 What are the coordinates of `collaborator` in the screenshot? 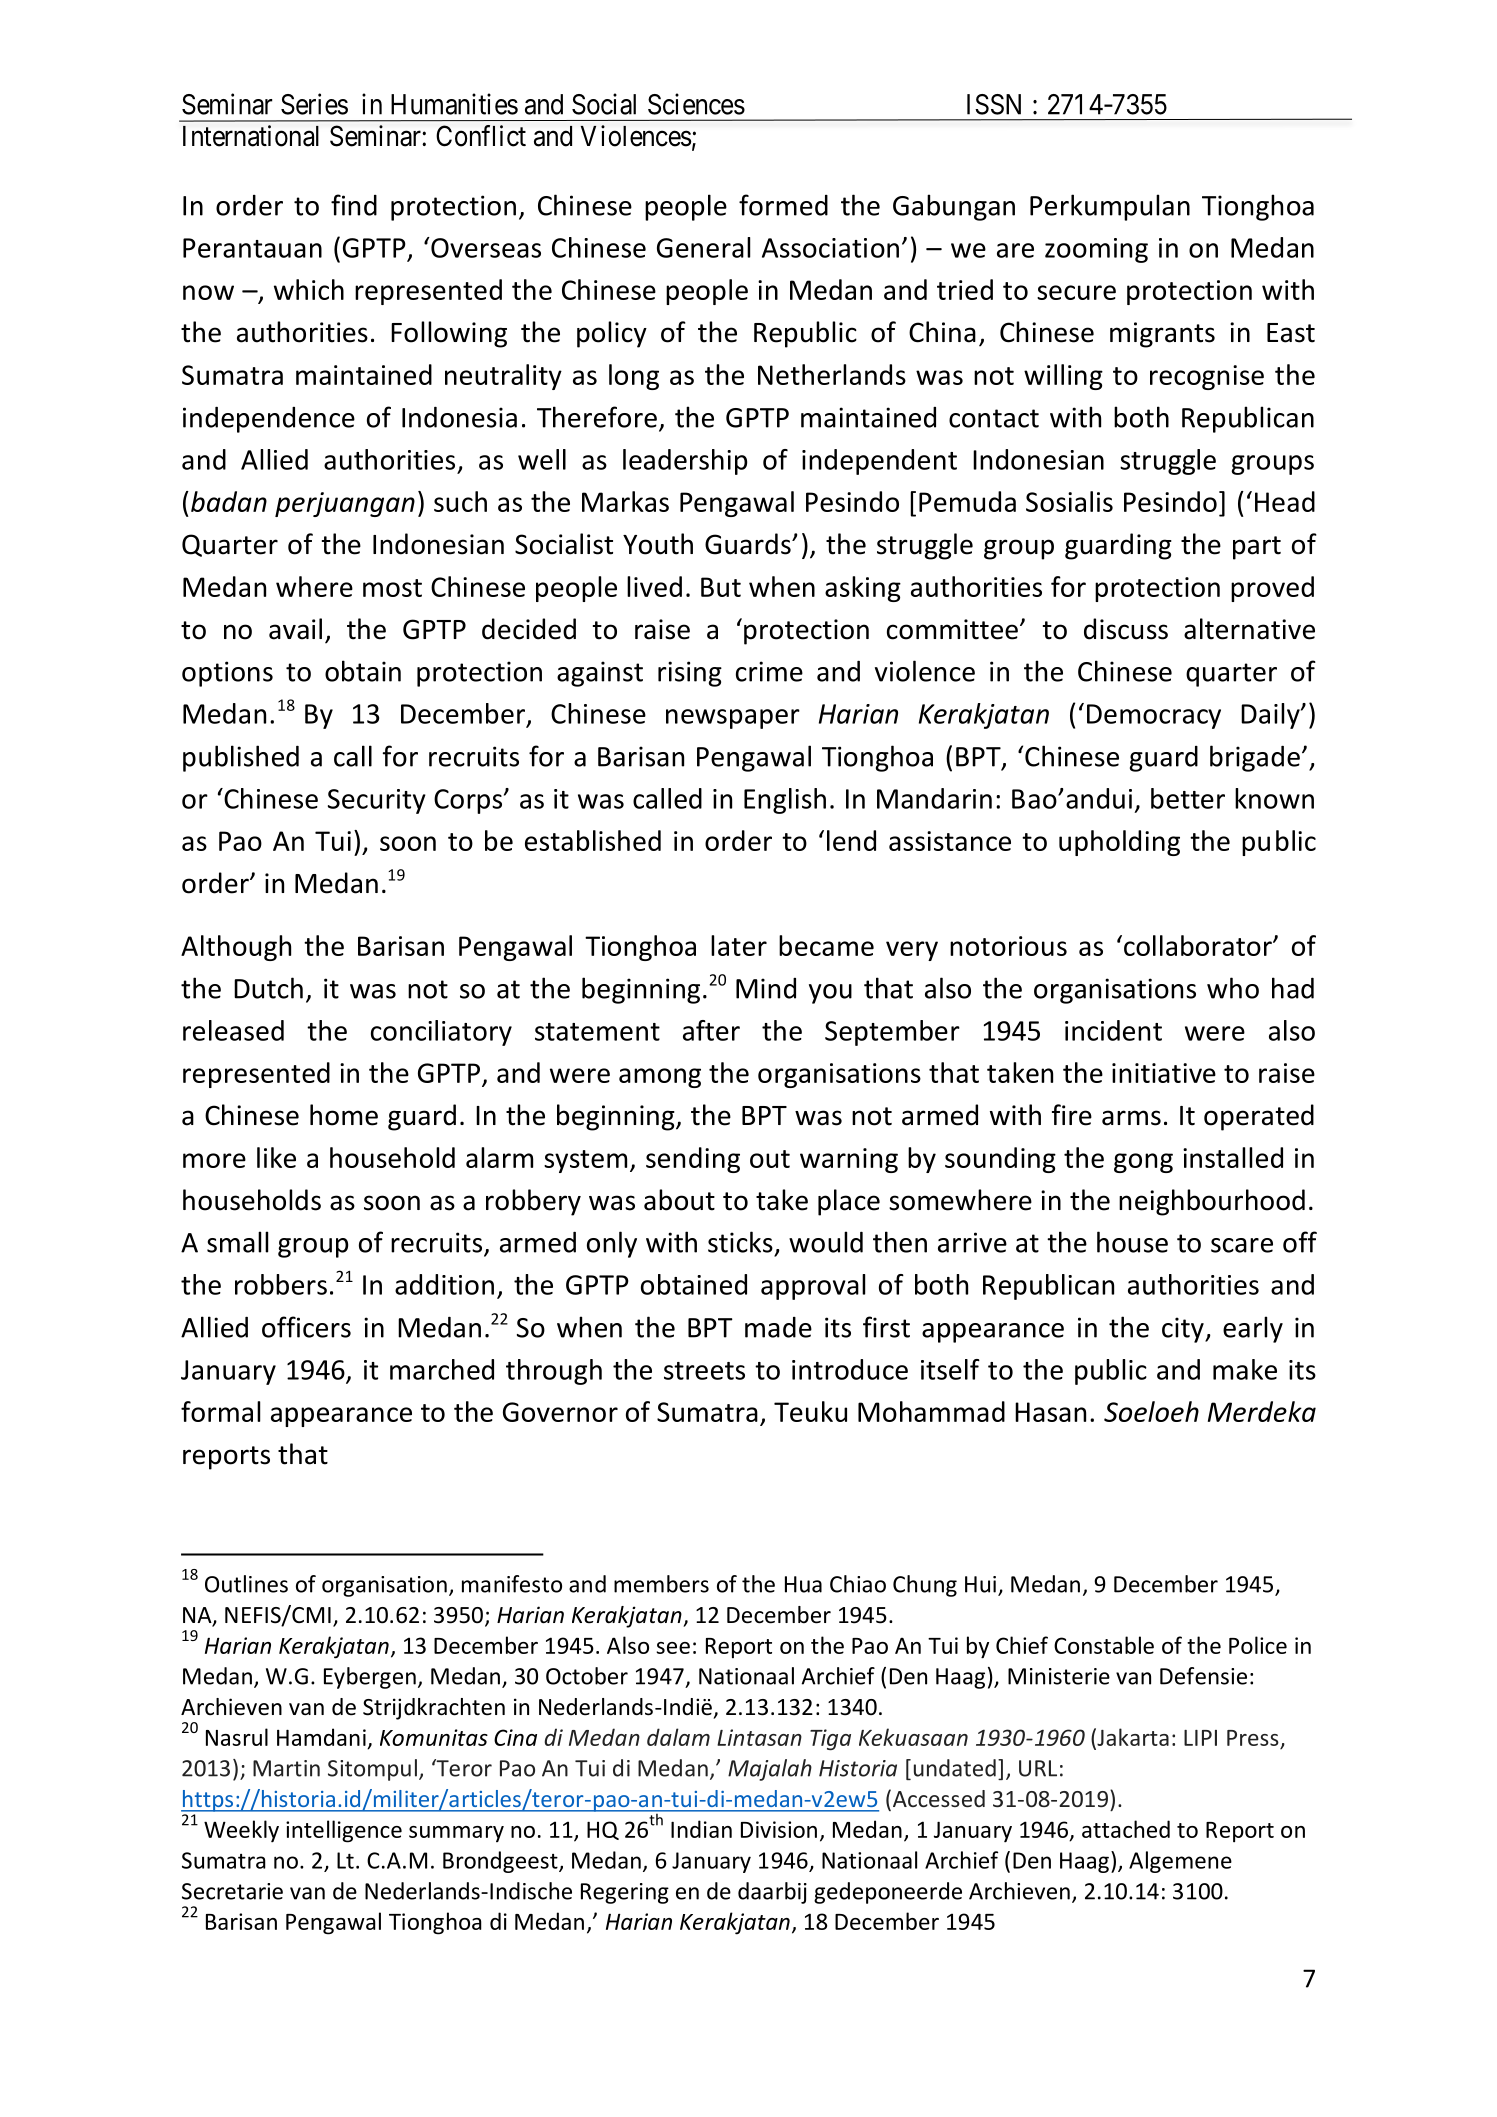 It's located at (1199, 945).
